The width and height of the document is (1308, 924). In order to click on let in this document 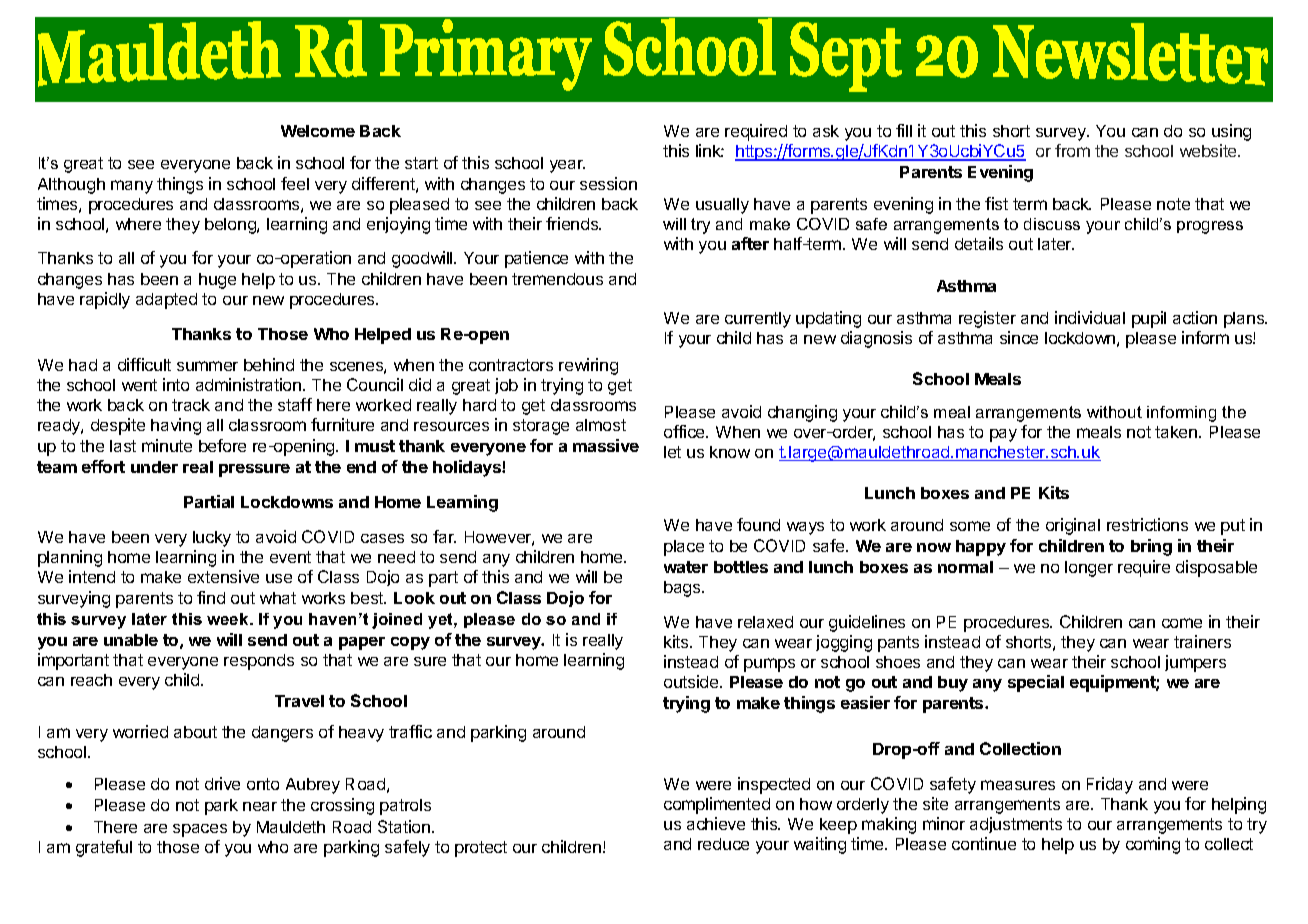, I will do `click(672, 452)`.
